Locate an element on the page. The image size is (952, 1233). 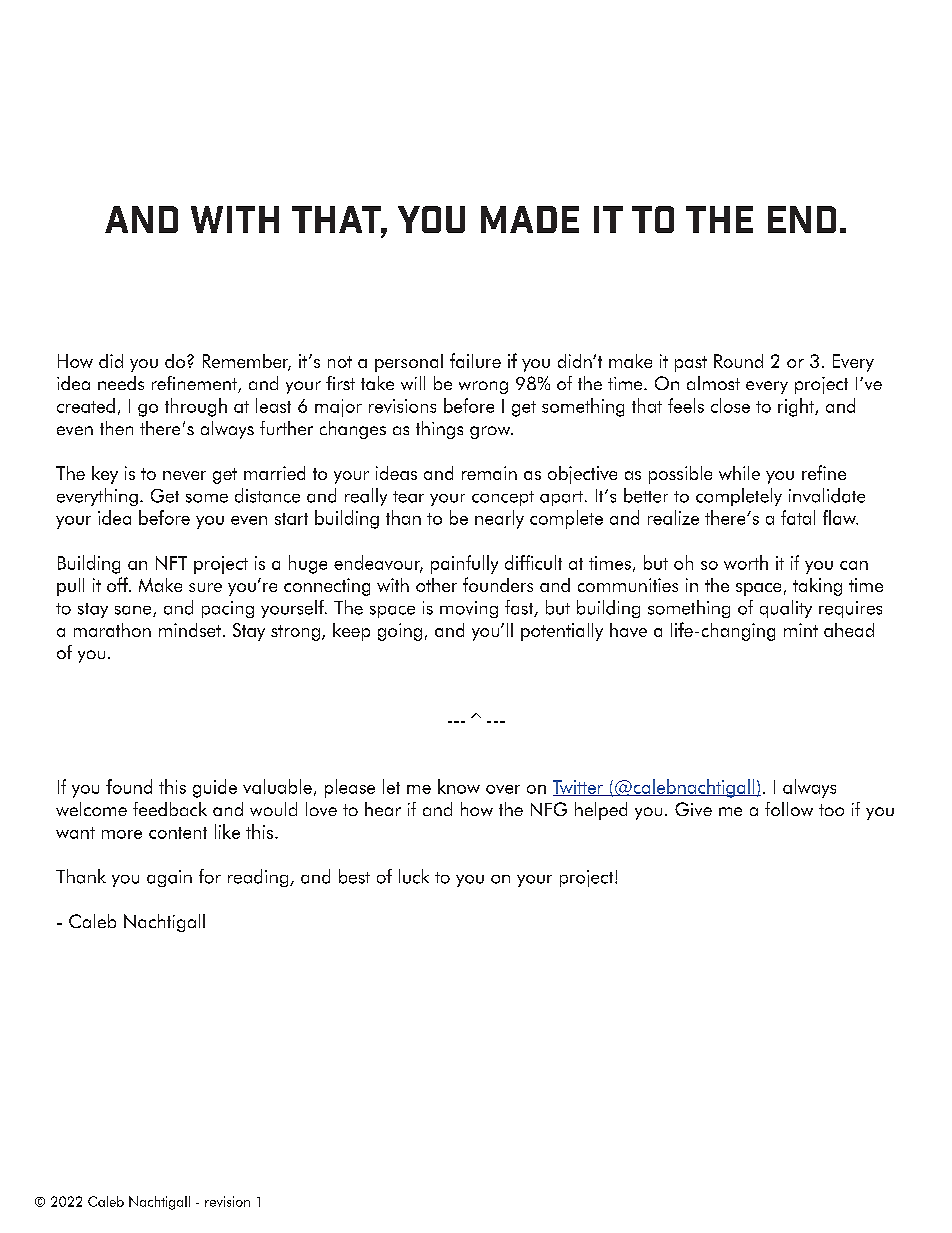
mint is located at coordinates (801, 630).
